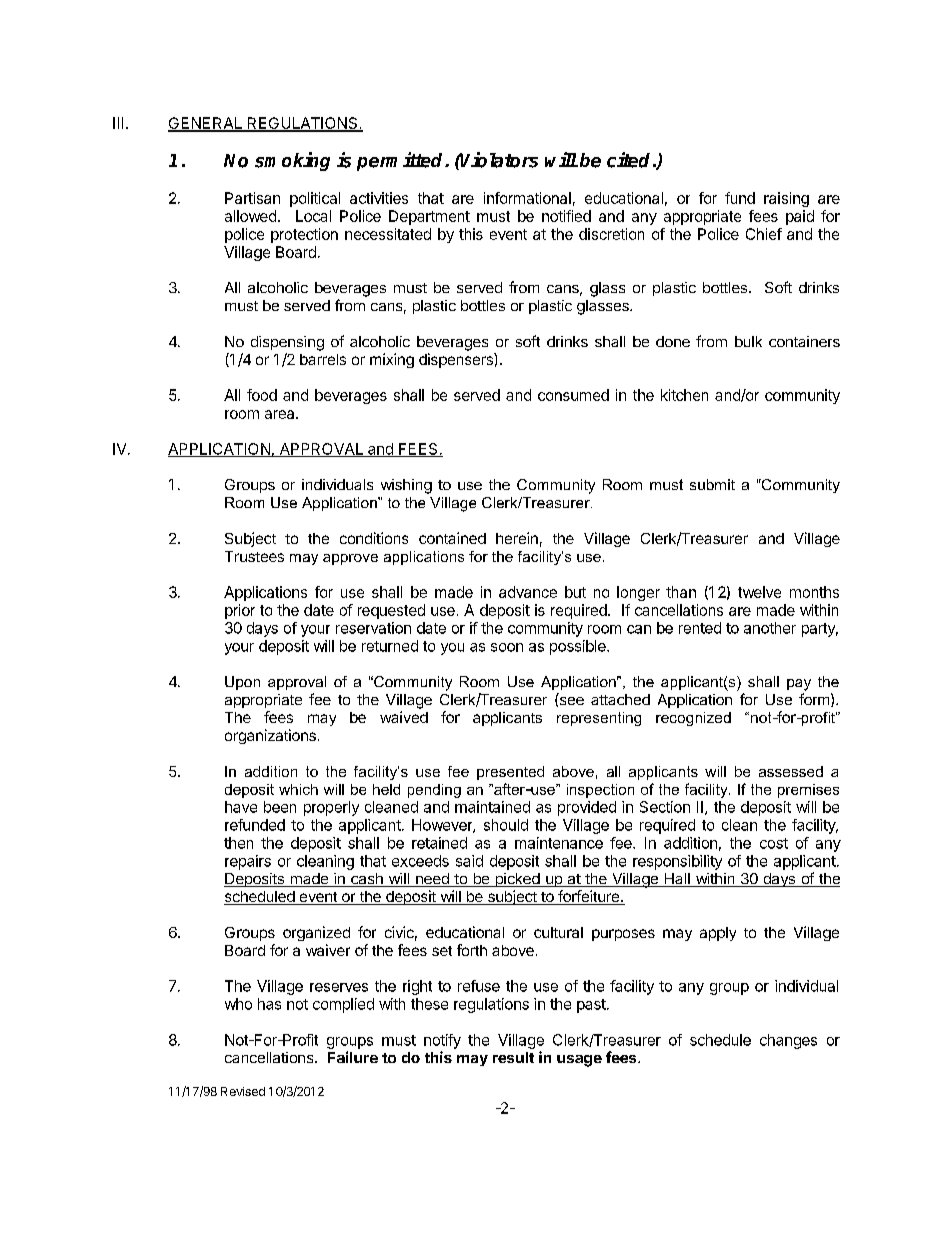 Image resolution: width=952 pixels, height=1233 pixels. I want to click on Revised, so click(243, 1091).
